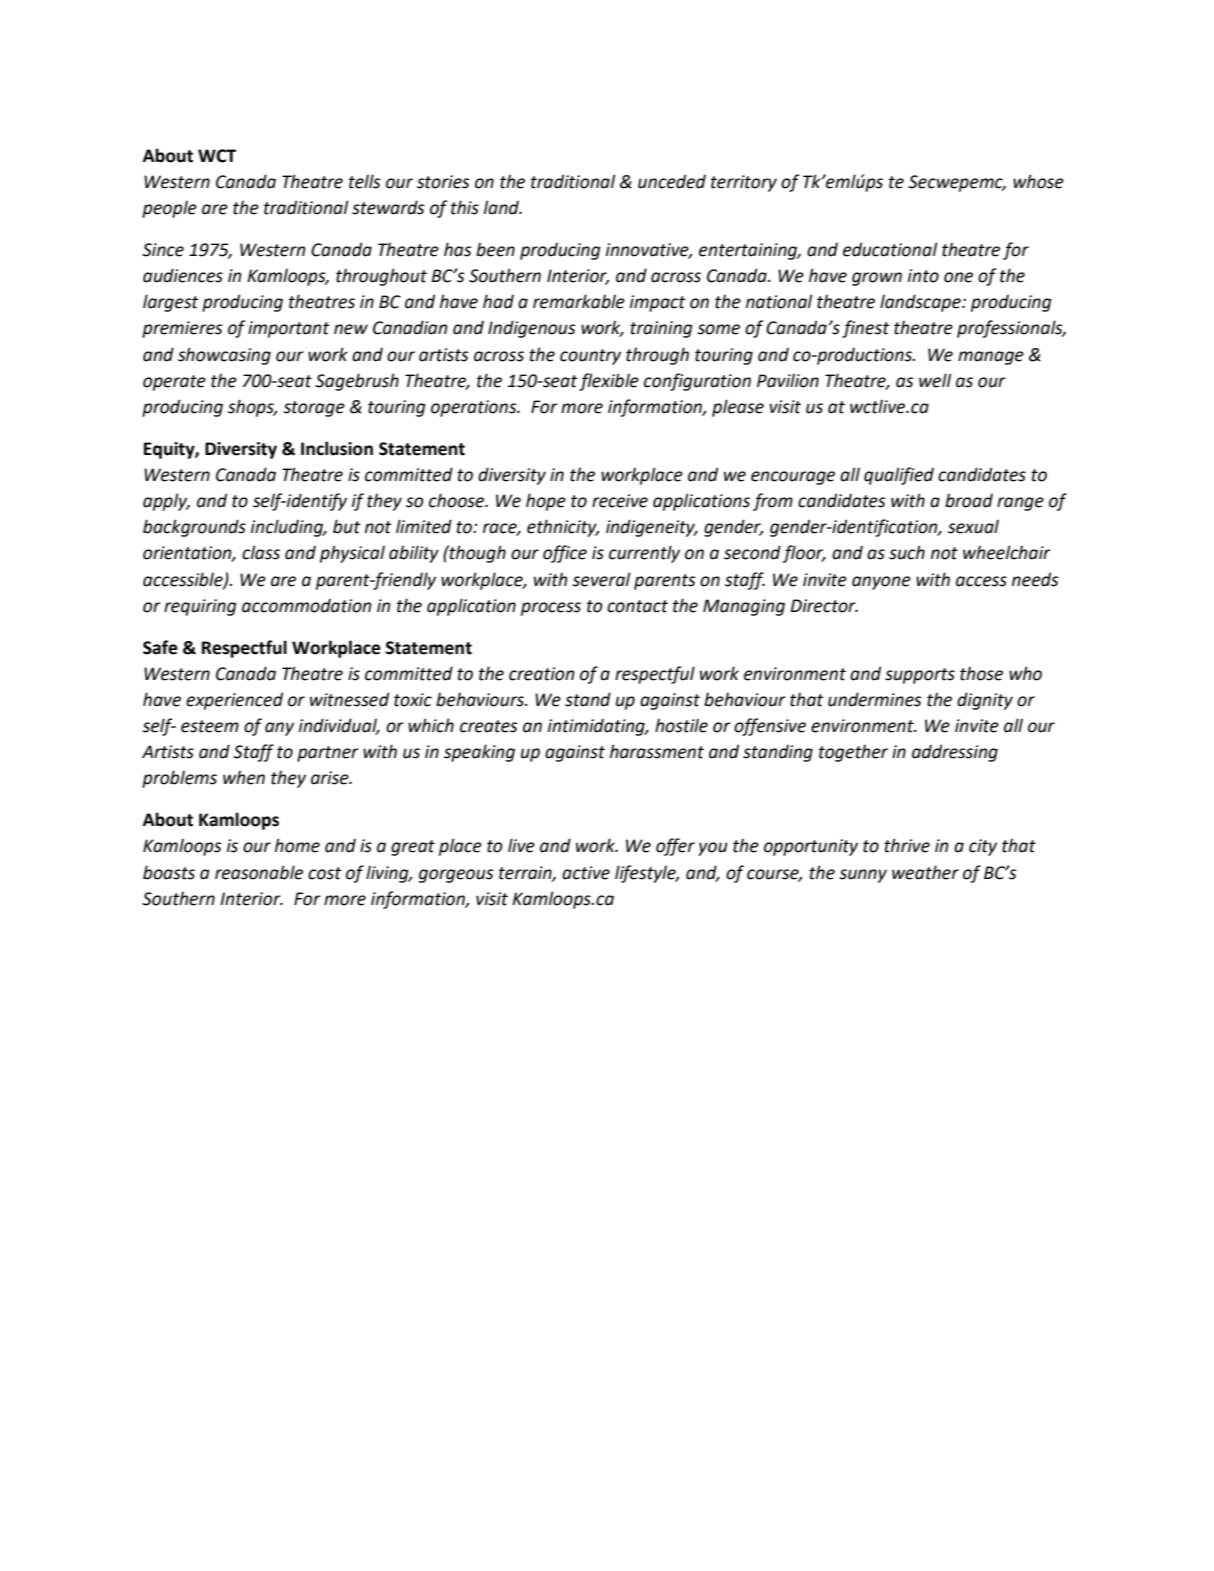 The image size is (1214, 1571). I want to click on well, so click(935, 380).
